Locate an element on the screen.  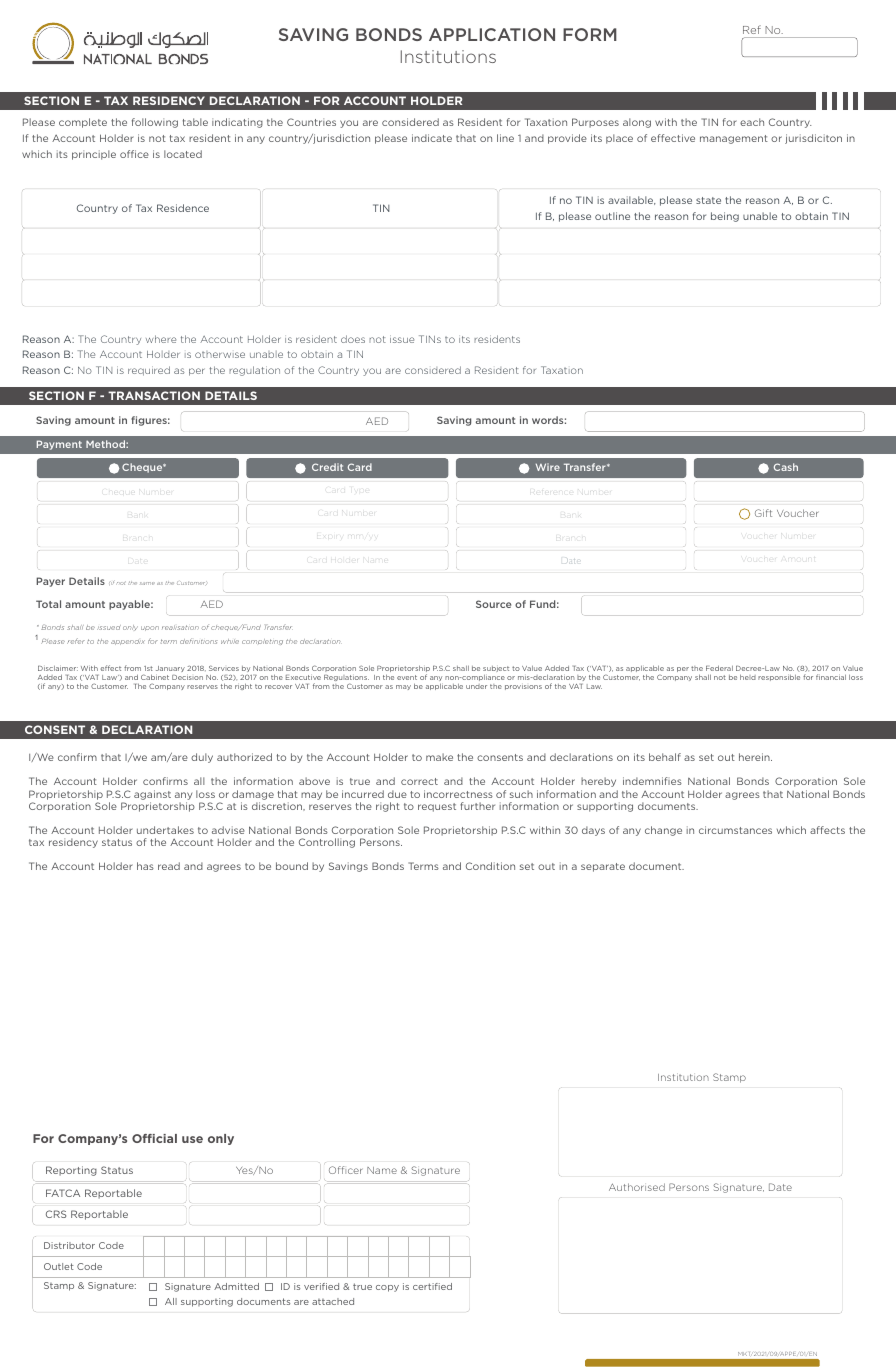
following is located at coordinates (155, 123).
